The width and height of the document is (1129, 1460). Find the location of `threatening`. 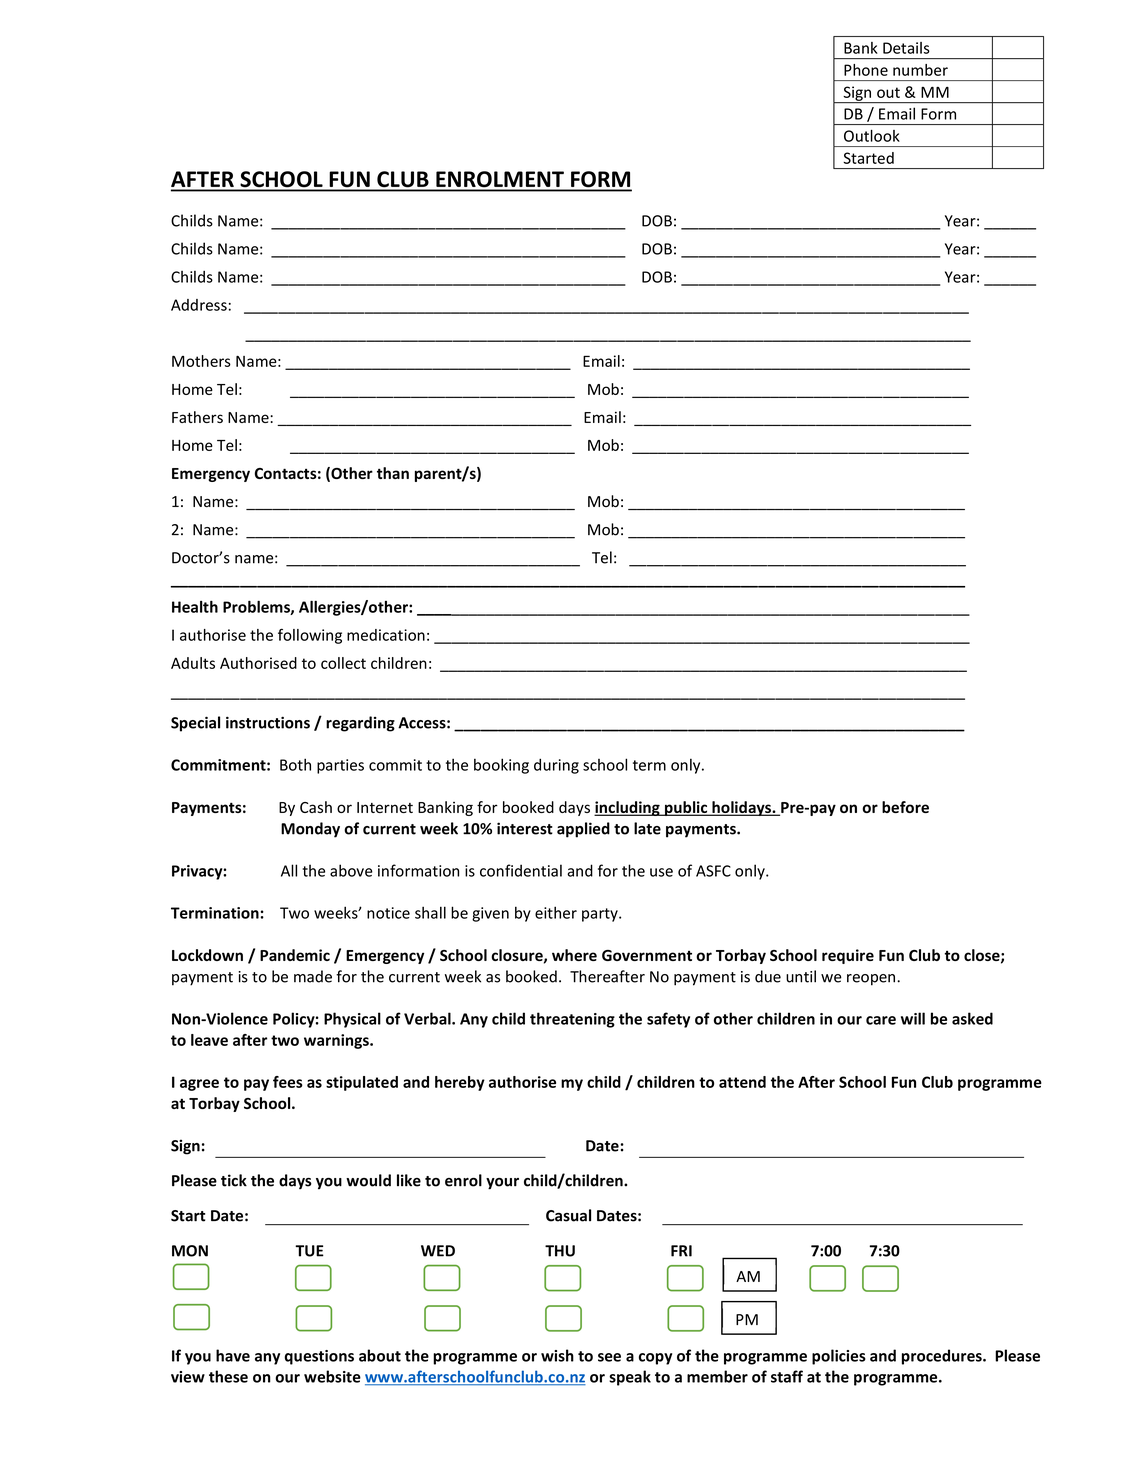

threatening is located at coordinates (572, 1020).
